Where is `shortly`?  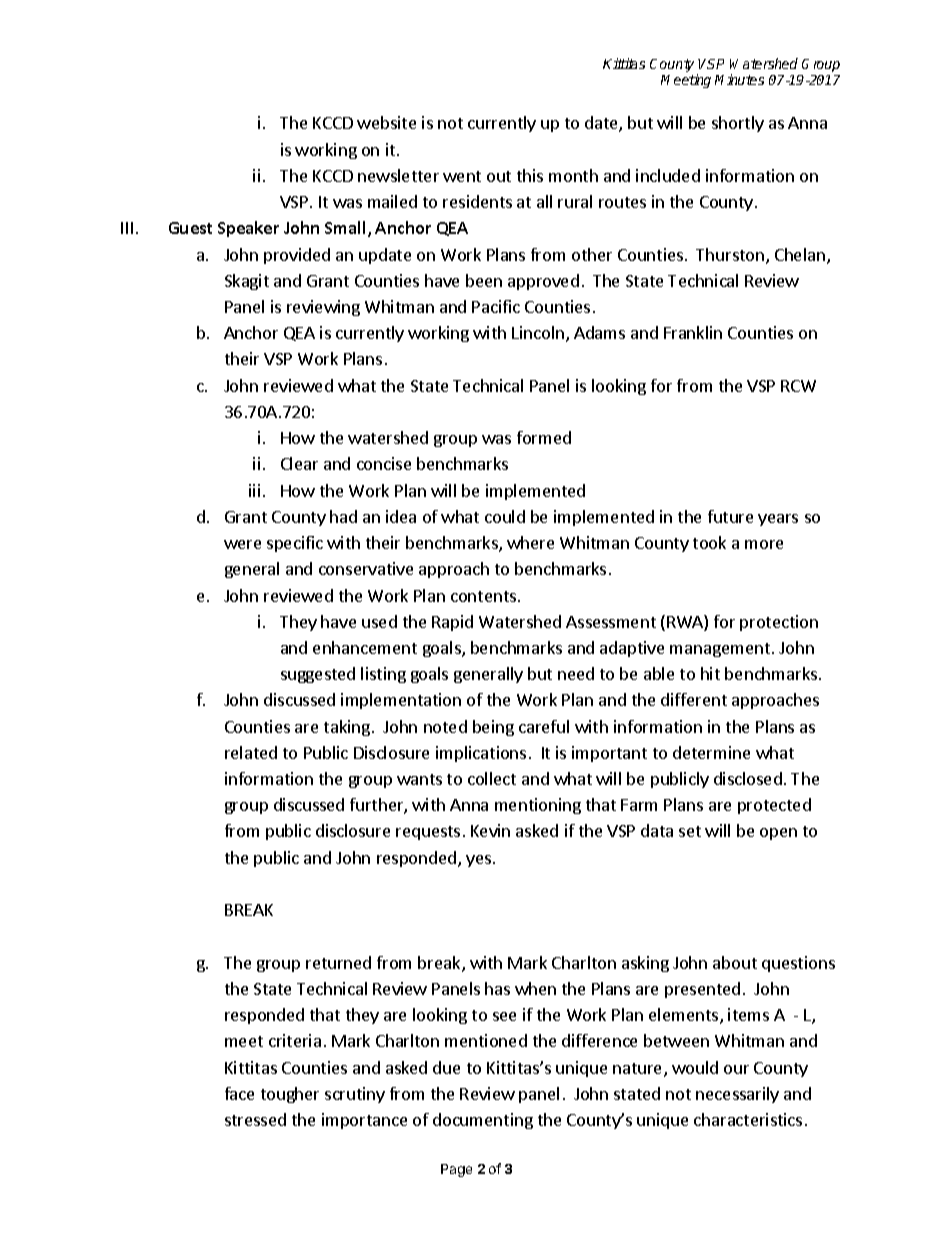 shortly is located at coordinates (738, 124).
